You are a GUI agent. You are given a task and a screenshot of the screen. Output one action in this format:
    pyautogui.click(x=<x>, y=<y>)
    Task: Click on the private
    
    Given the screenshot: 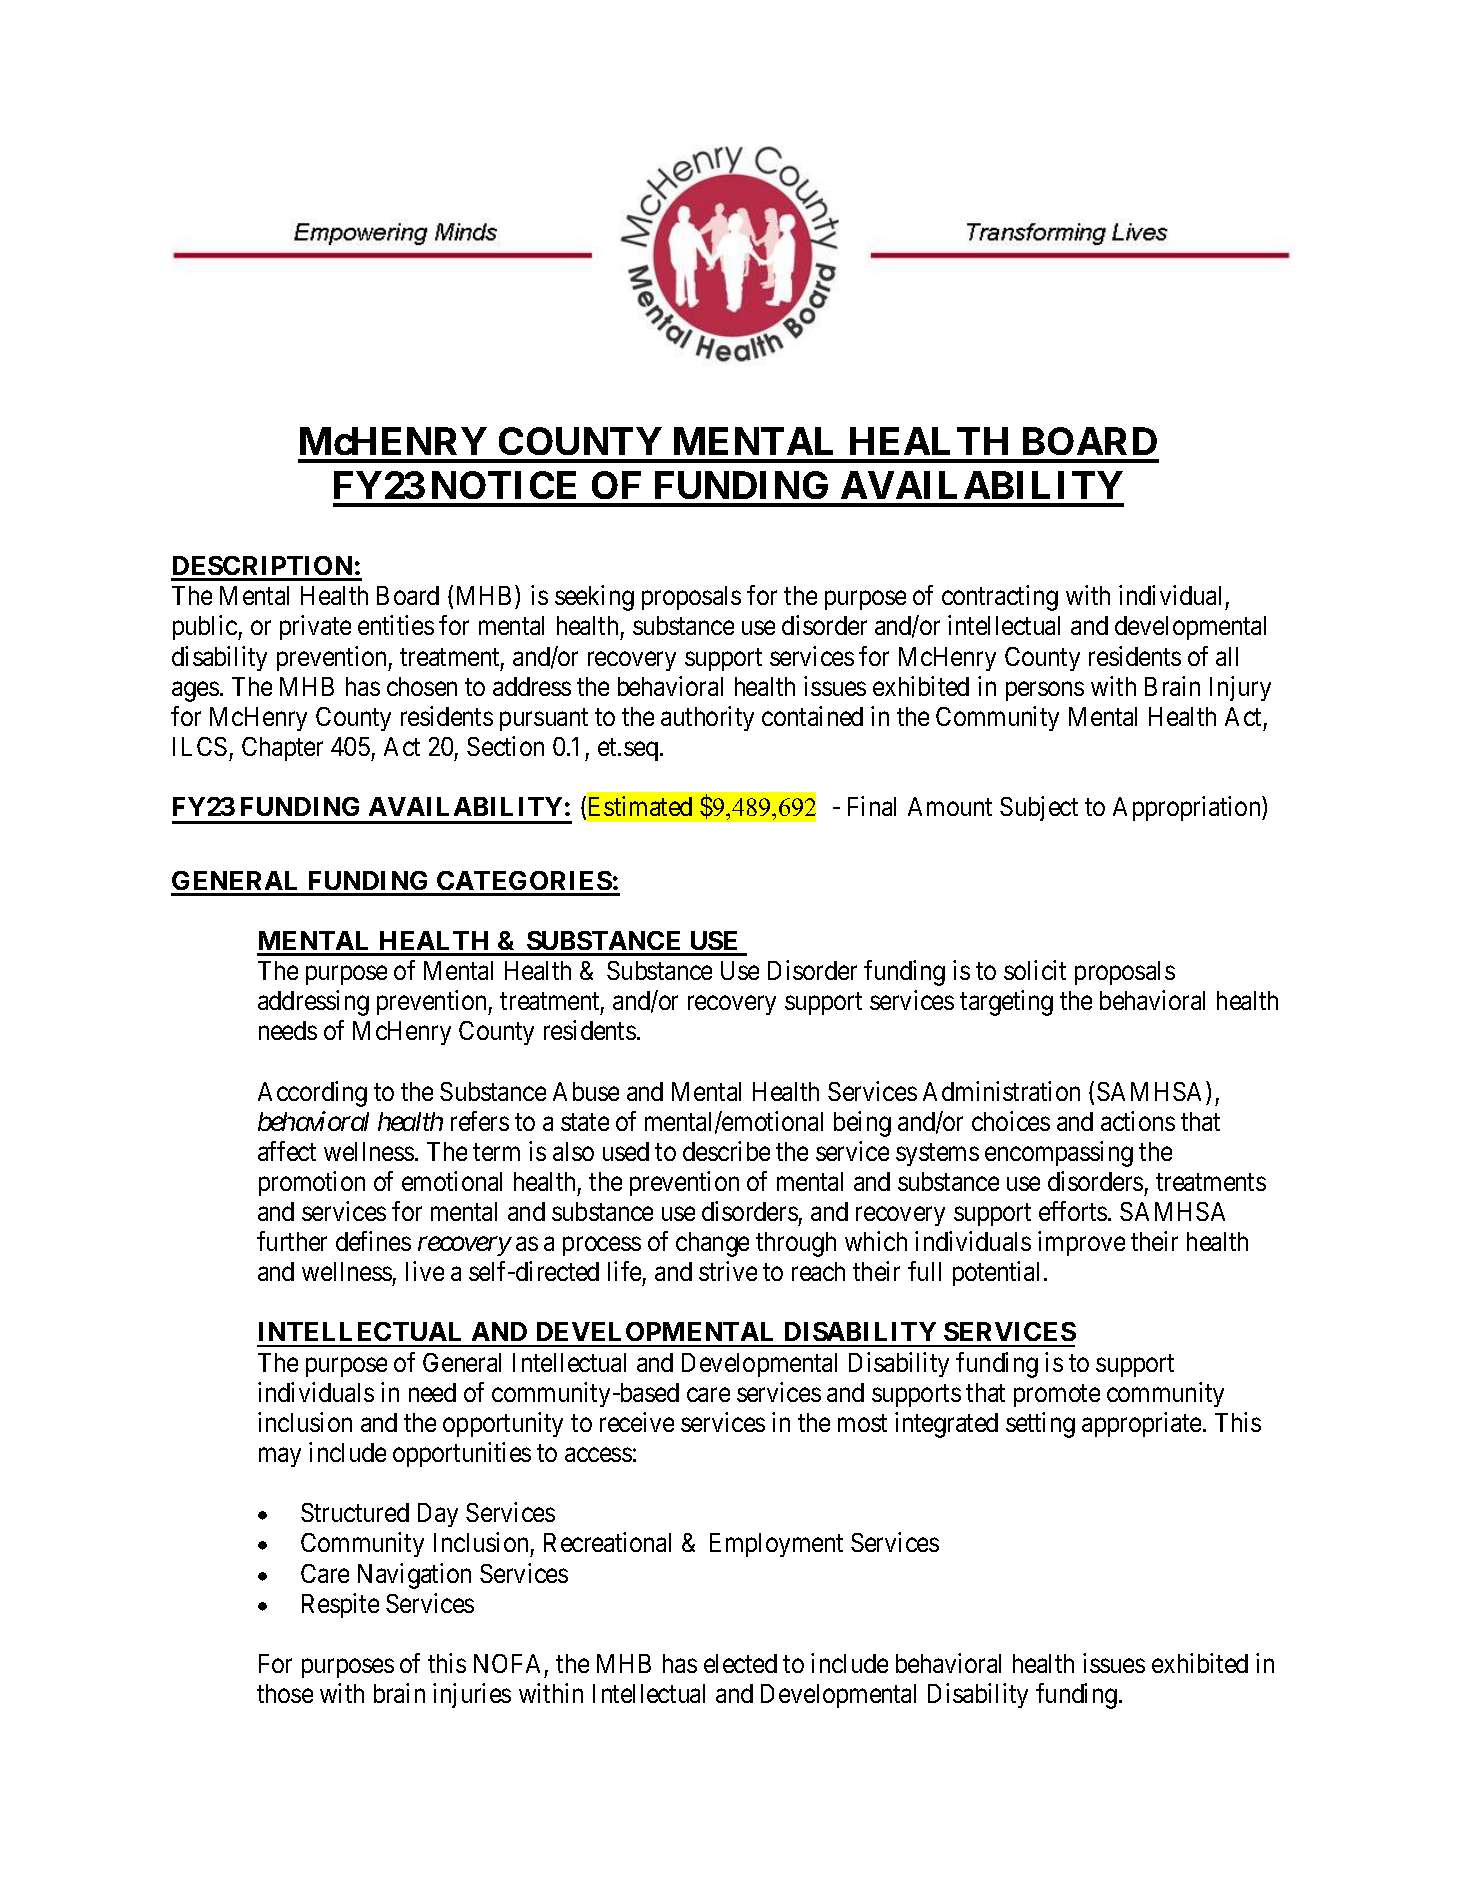 What is the action you would take?
    pyautogui.click(x=315, y=627)
